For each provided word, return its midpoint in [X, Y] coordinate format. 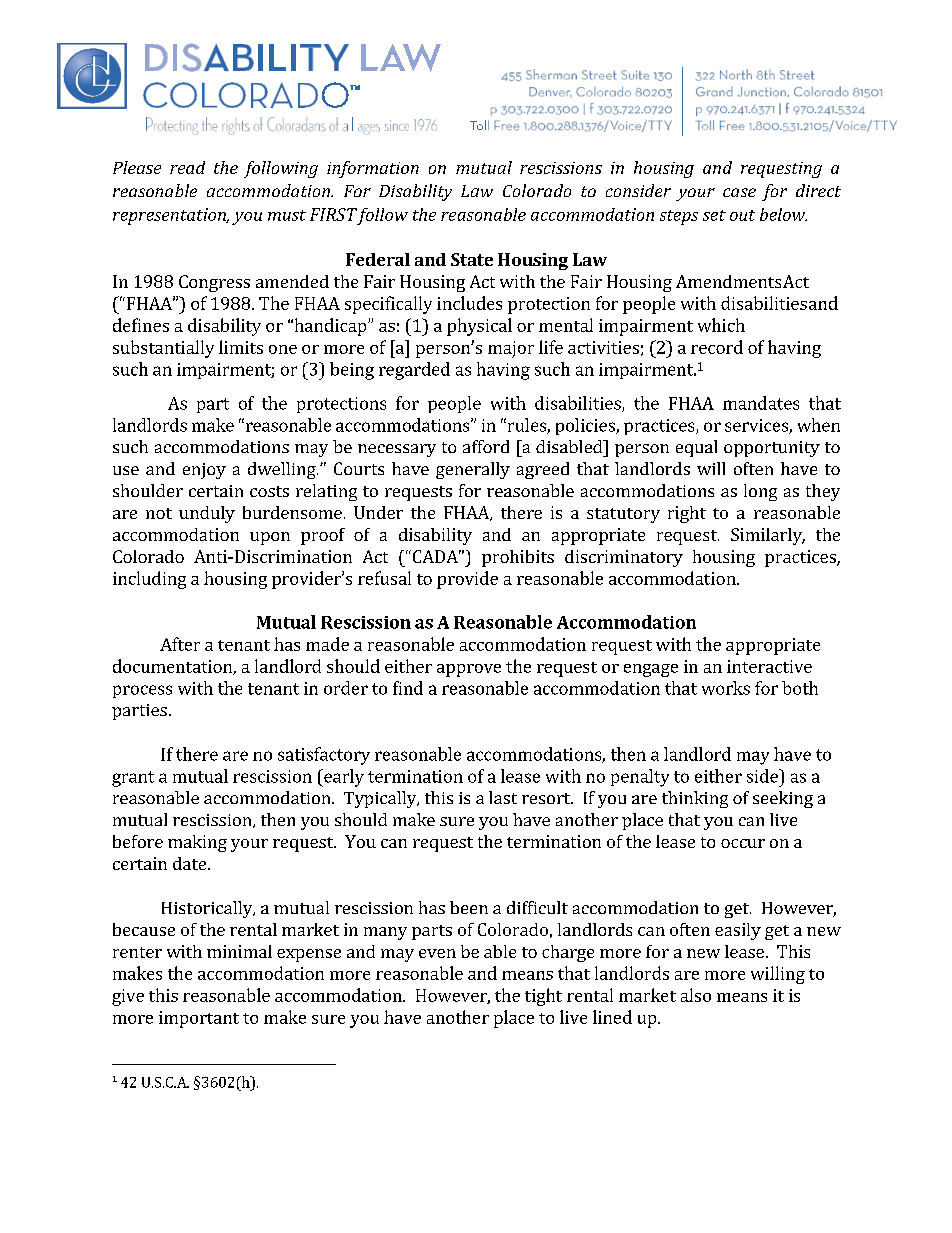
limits [241, 347]
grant [133, 779]
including [149, 580]
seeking [783, 799]
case [739, 192]
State [472, 259]
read [187, 167]
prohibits [518, 558]
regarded [414, 371]
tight [543, 997]
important [199, 1019]
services [757, 426]
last [503, 797]
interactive [769, 666]
